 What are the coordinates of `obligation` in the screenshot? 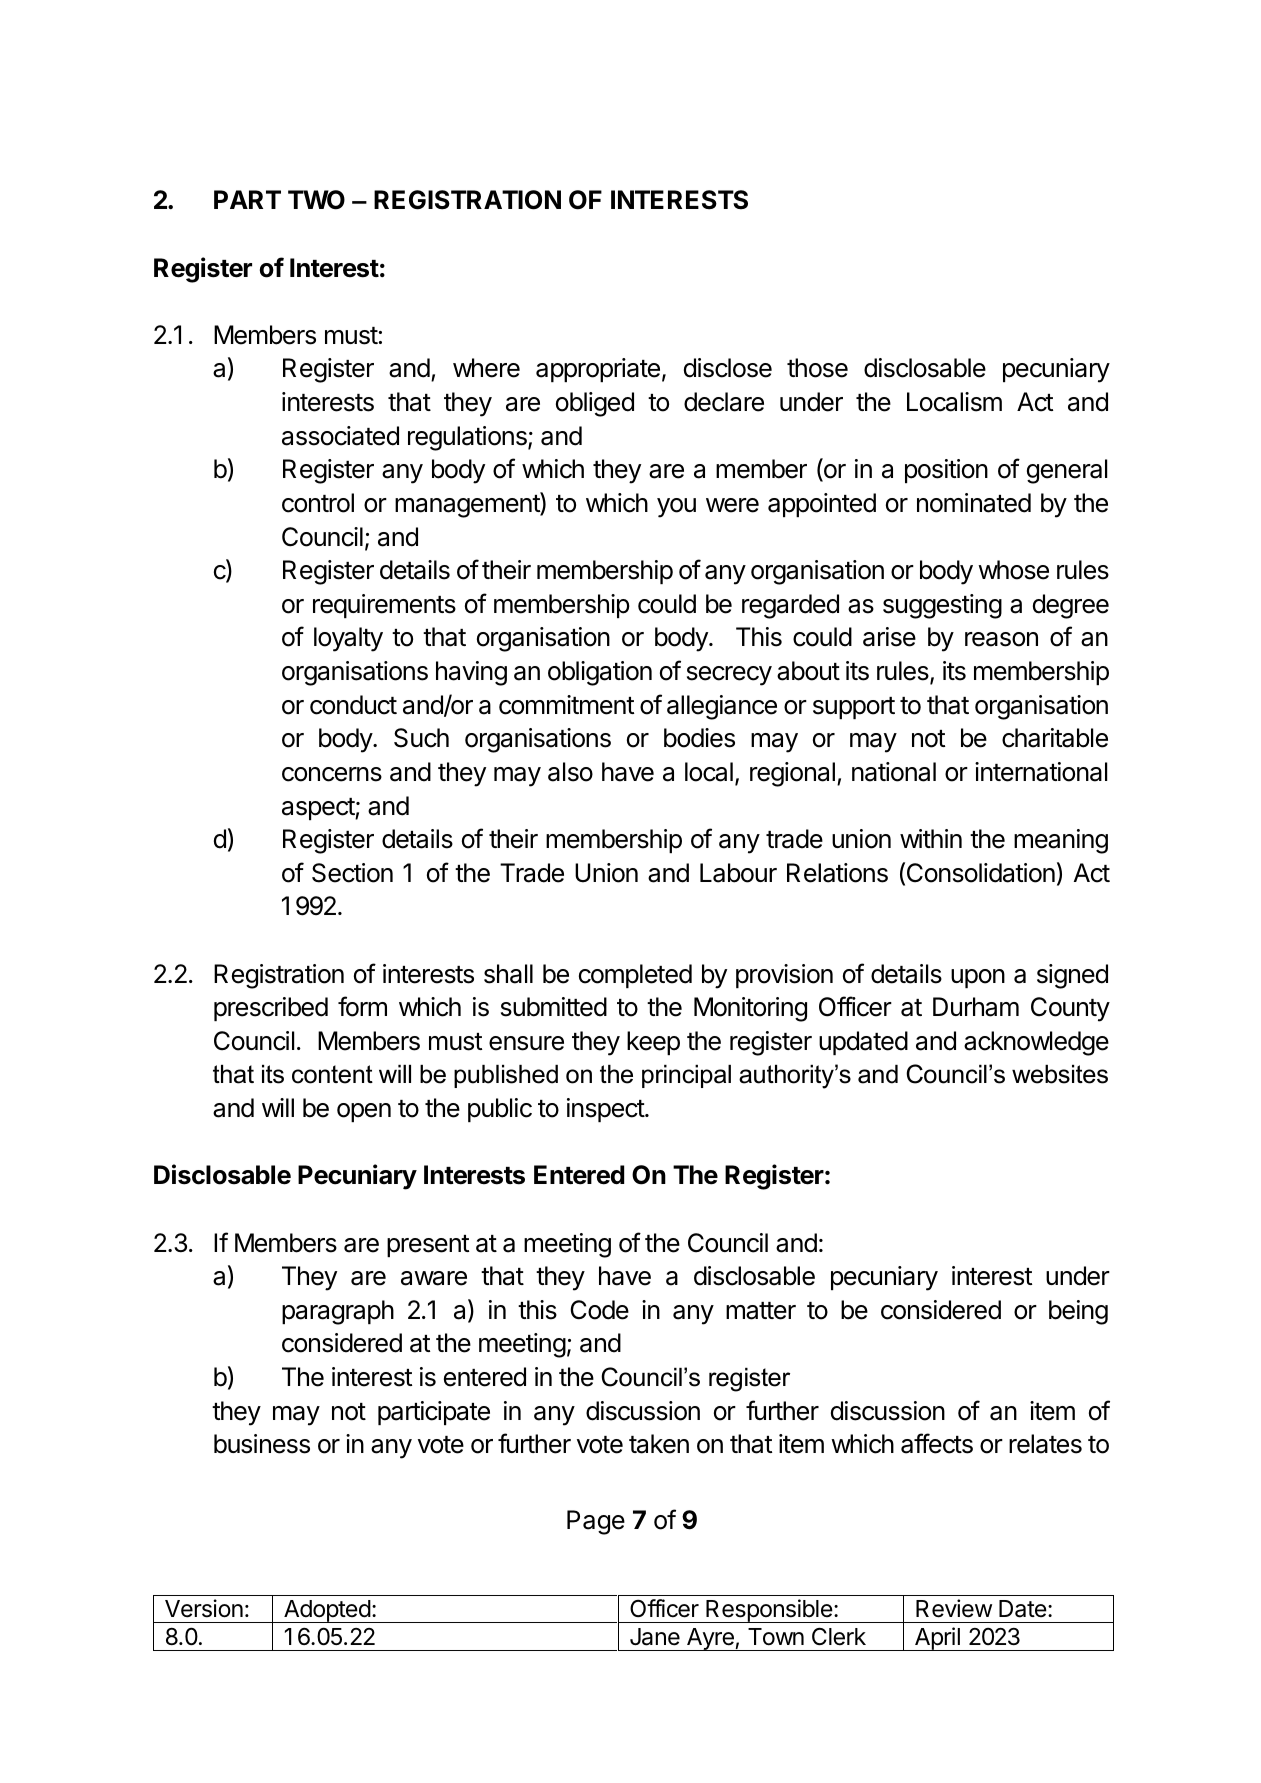 It's located at (600, 673).
